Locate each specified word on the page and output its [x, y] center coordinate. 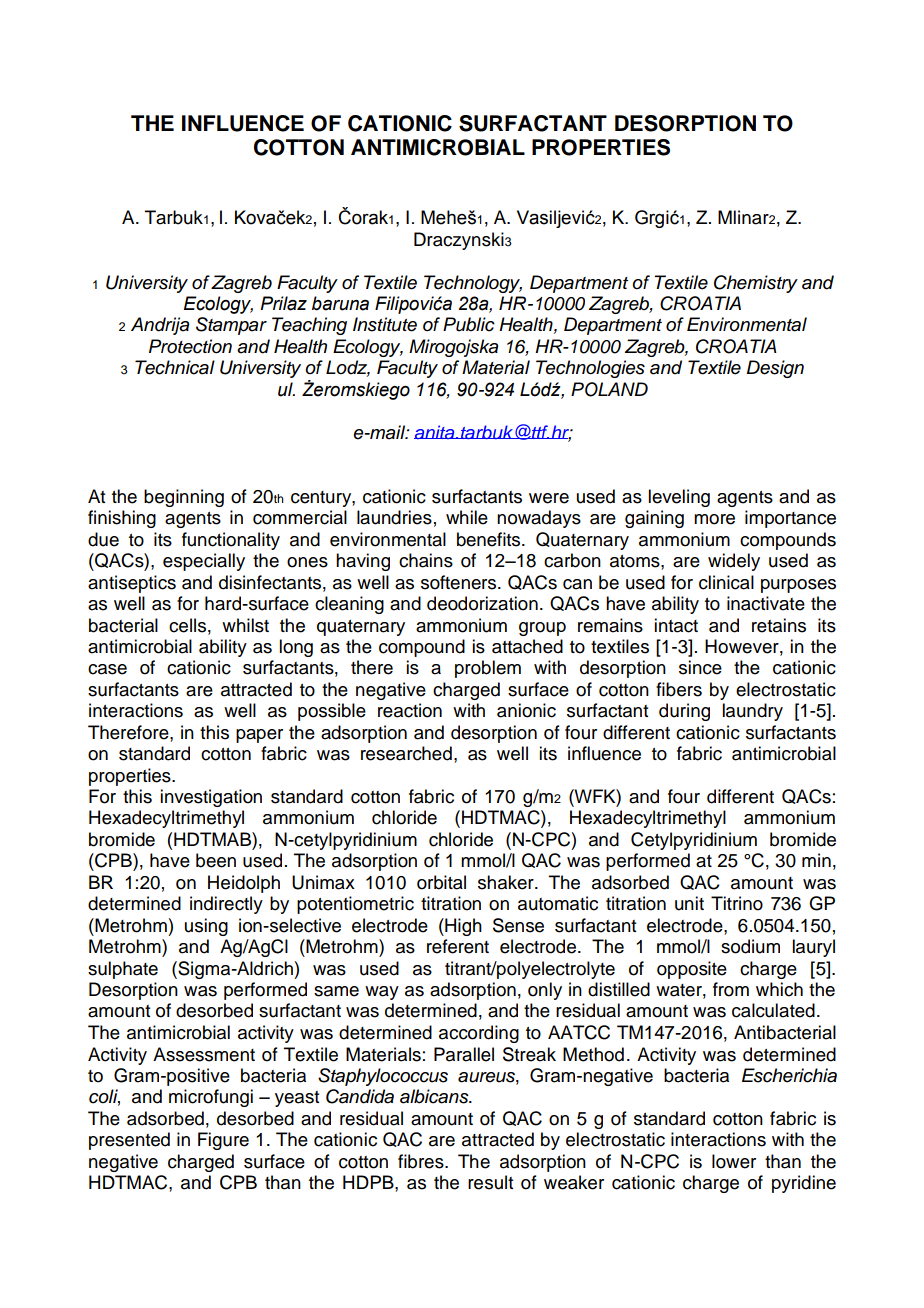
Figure [223, 1141]
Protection [190, 346]
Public [469, 324]
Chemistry [756, 284]
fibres [422, 1161]
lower [734, 1161]
